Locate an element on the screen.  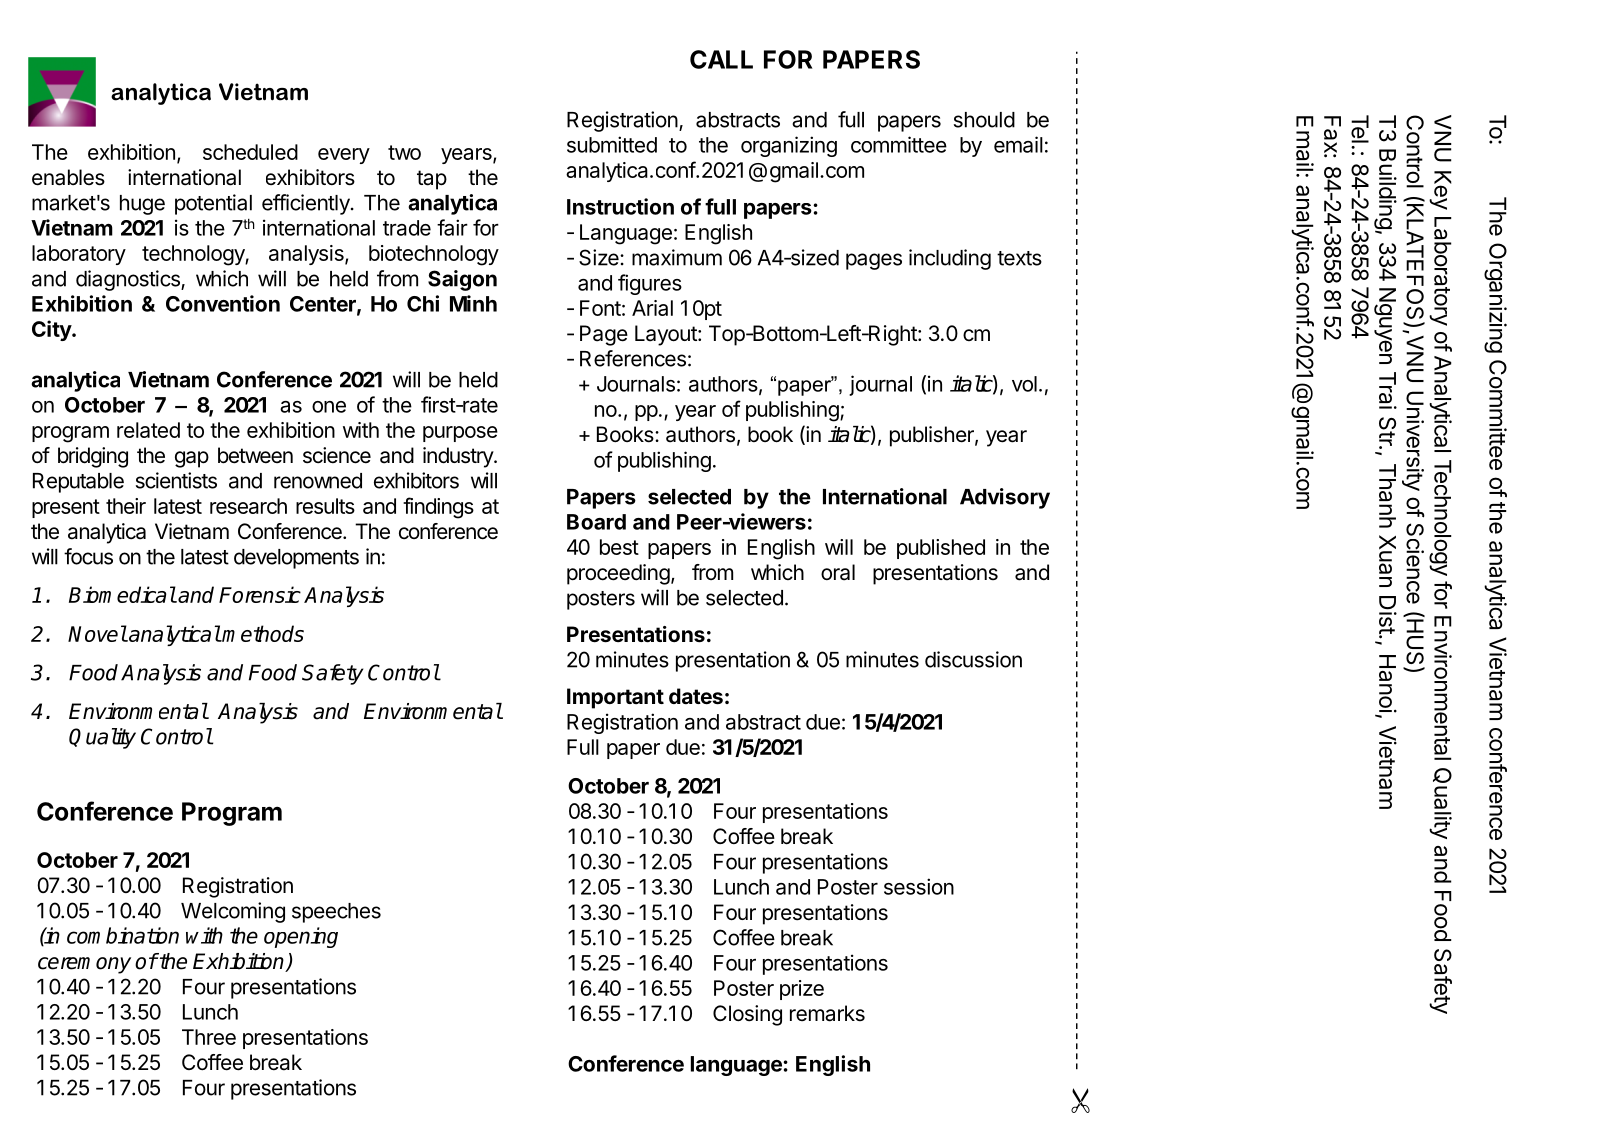
related is located at coordinates (148, 430).
